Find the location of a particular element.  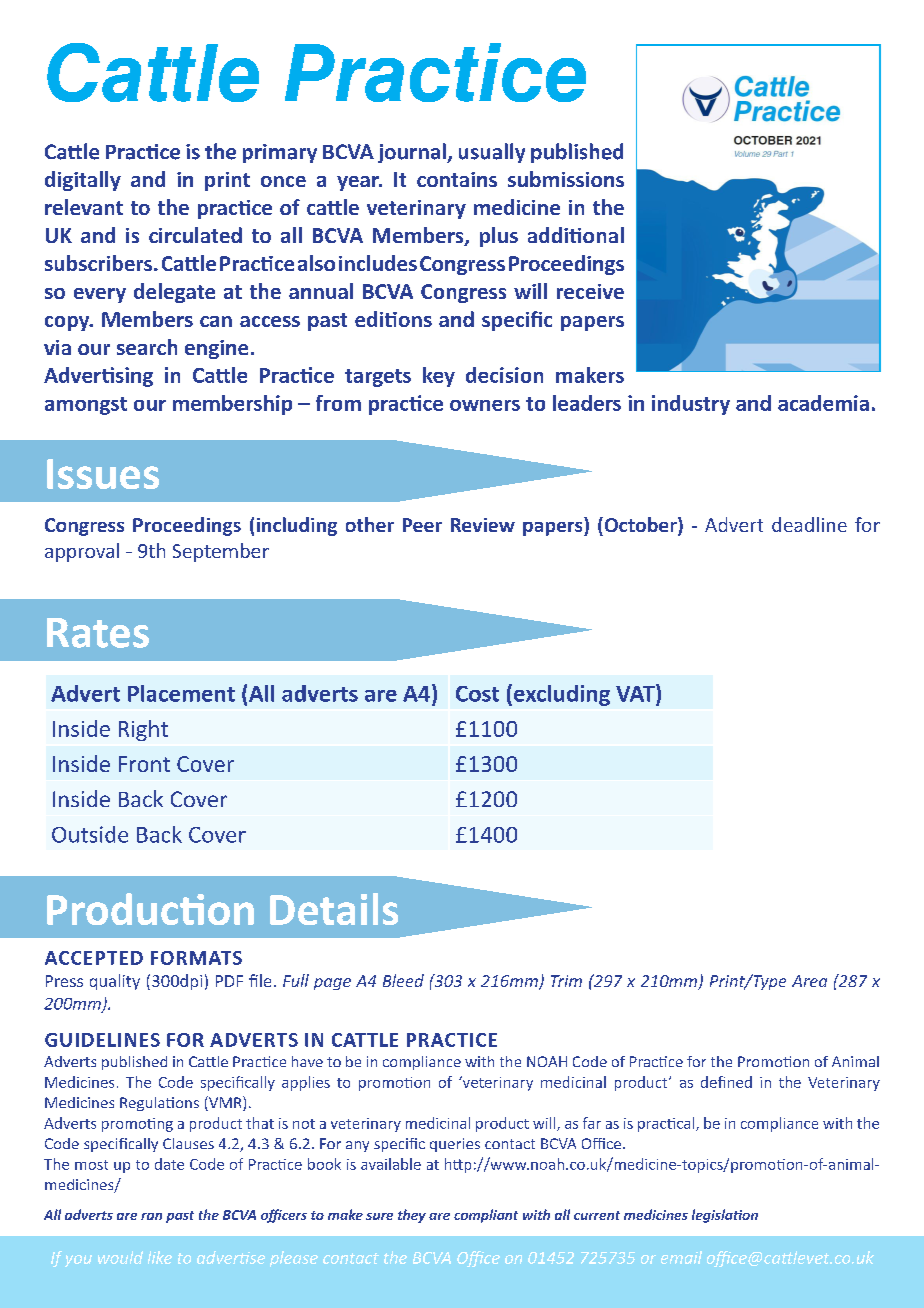

industry is located at coordinates (691, 405).
